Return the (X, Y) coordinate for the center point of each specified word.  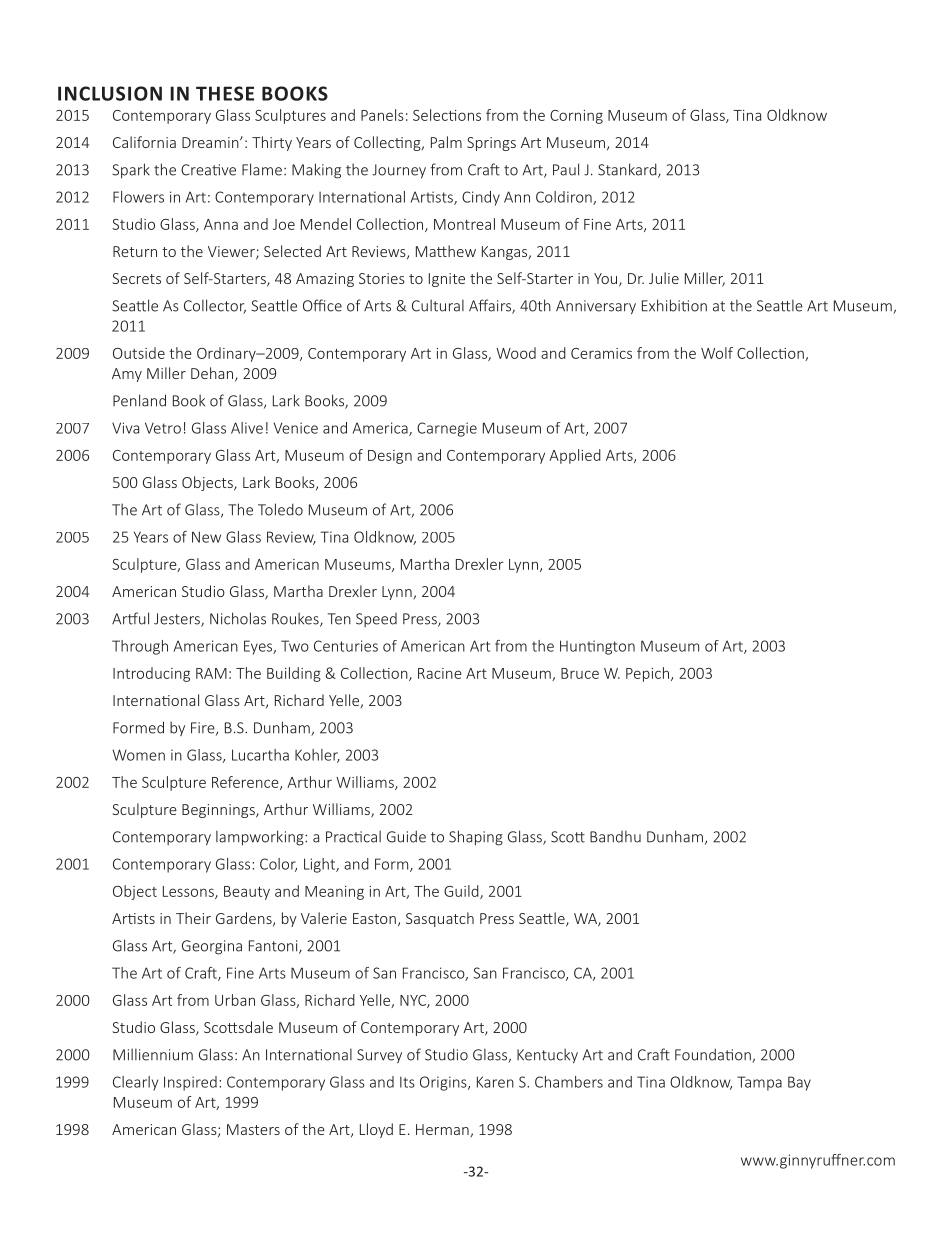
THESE (225, 93)
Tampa (759, 1083)
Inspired (190, 1083)
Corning (576, 117)
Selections (447, 115)
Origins (444, 1083)
